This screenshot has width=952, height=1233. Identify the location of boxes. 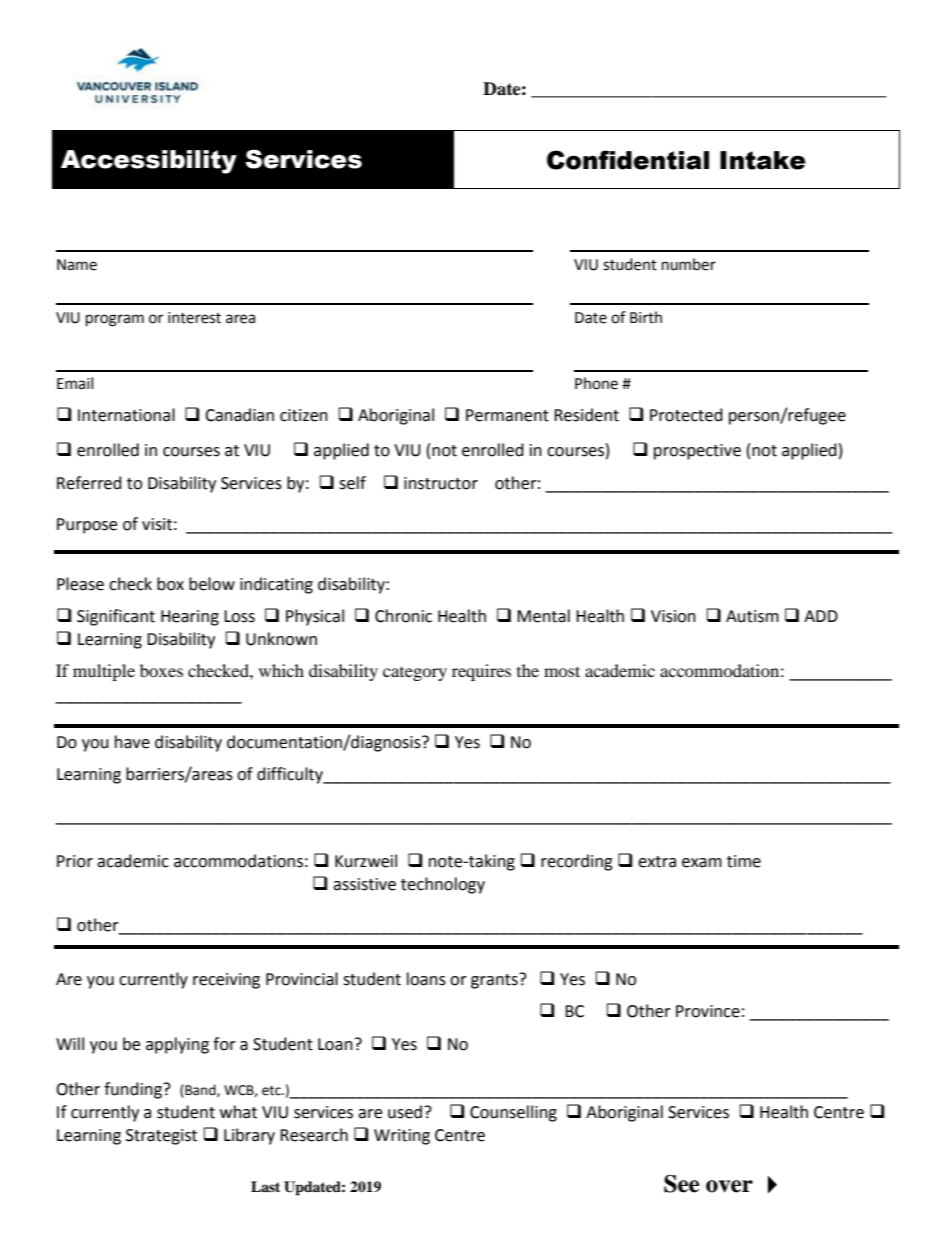
(161, 670).
